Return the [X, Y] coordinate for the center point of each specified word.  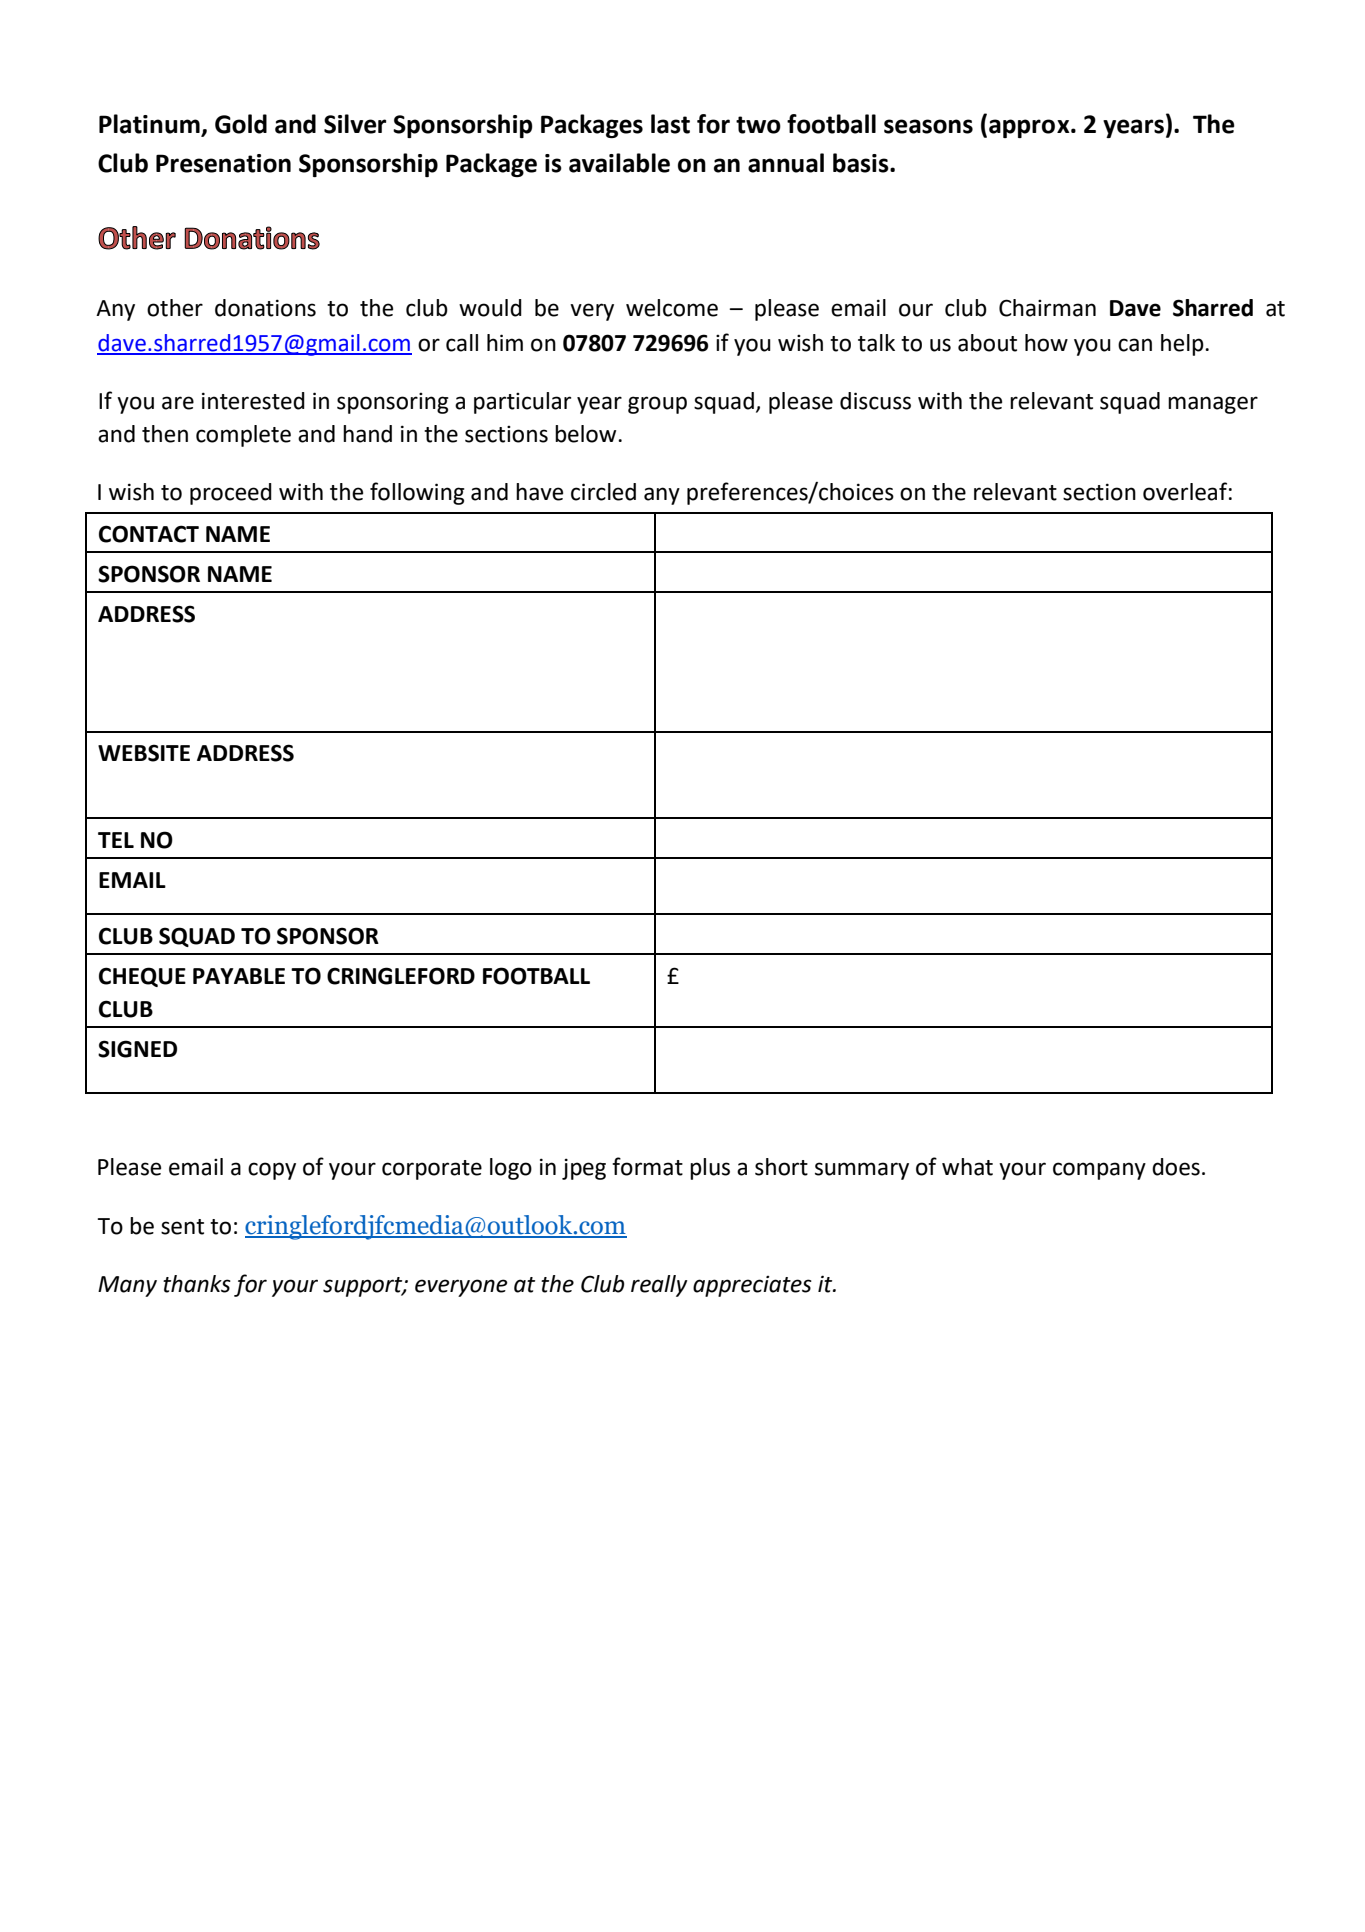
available [619, 163]
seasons [928, 126]
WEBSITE [144, 753]
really [659, 1286]
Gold [241, 124]
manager [1213, 405]
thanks [197, 1284]
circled [603, 492]
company [1099, 1171]
